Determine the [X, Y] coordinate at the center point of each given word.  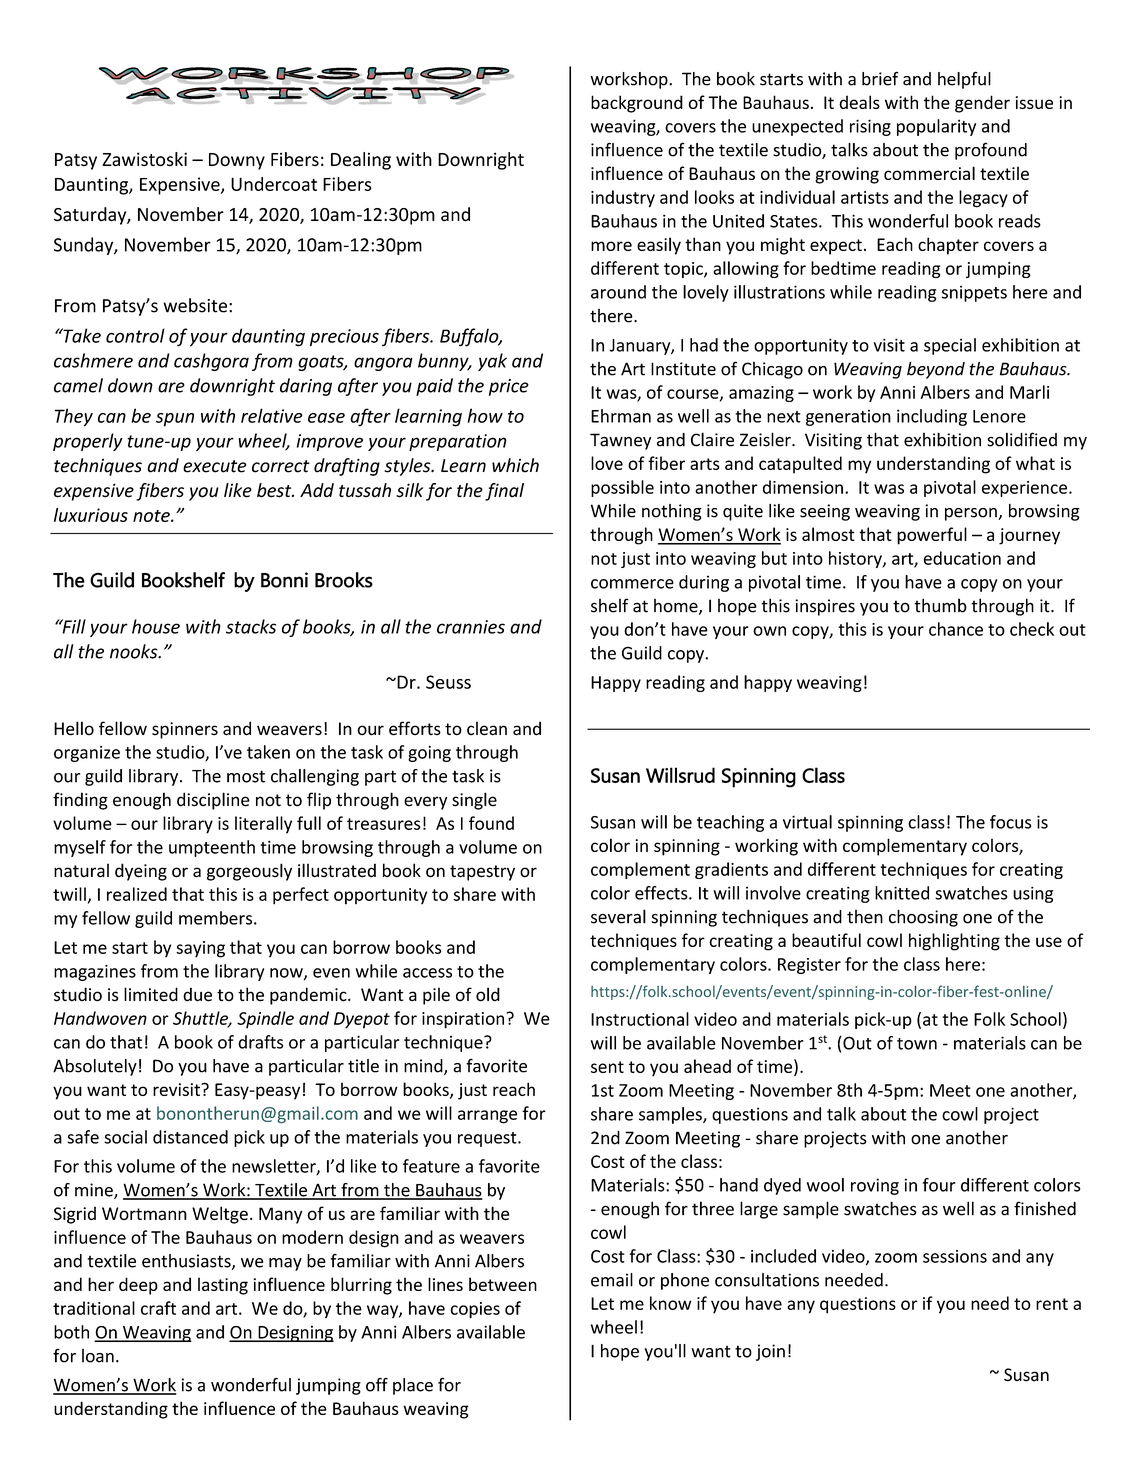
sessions [955, 1256]
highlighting [954, 942]
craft [158, 1308]
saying [200, 949]
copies [475, 1310]
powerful [932, 536]
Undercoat [274, 184]
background [637, 104]
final [504, 492]
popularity [936, 127]
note [152, 516]
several [618, 916]
